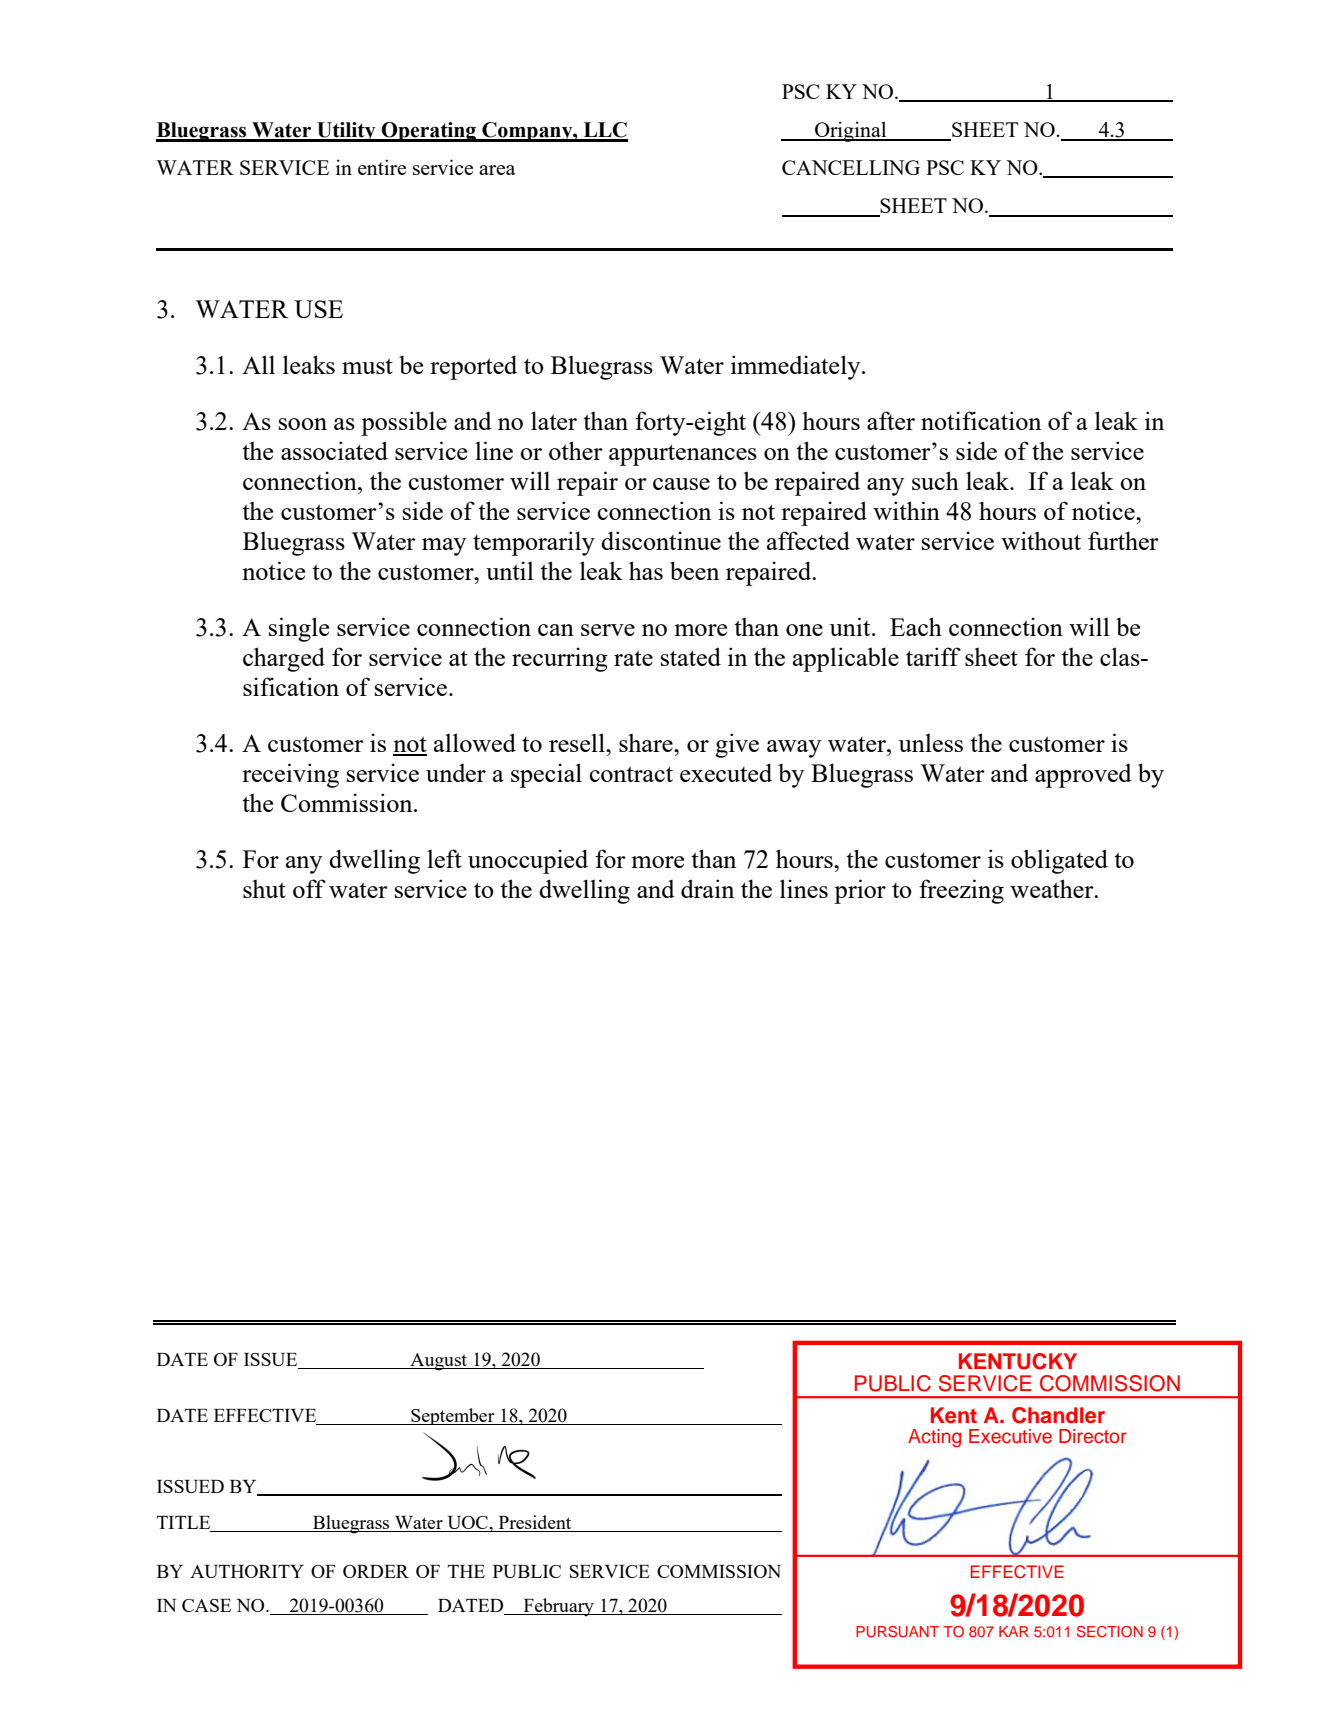  I want to click on drain, so click(707, 888).
